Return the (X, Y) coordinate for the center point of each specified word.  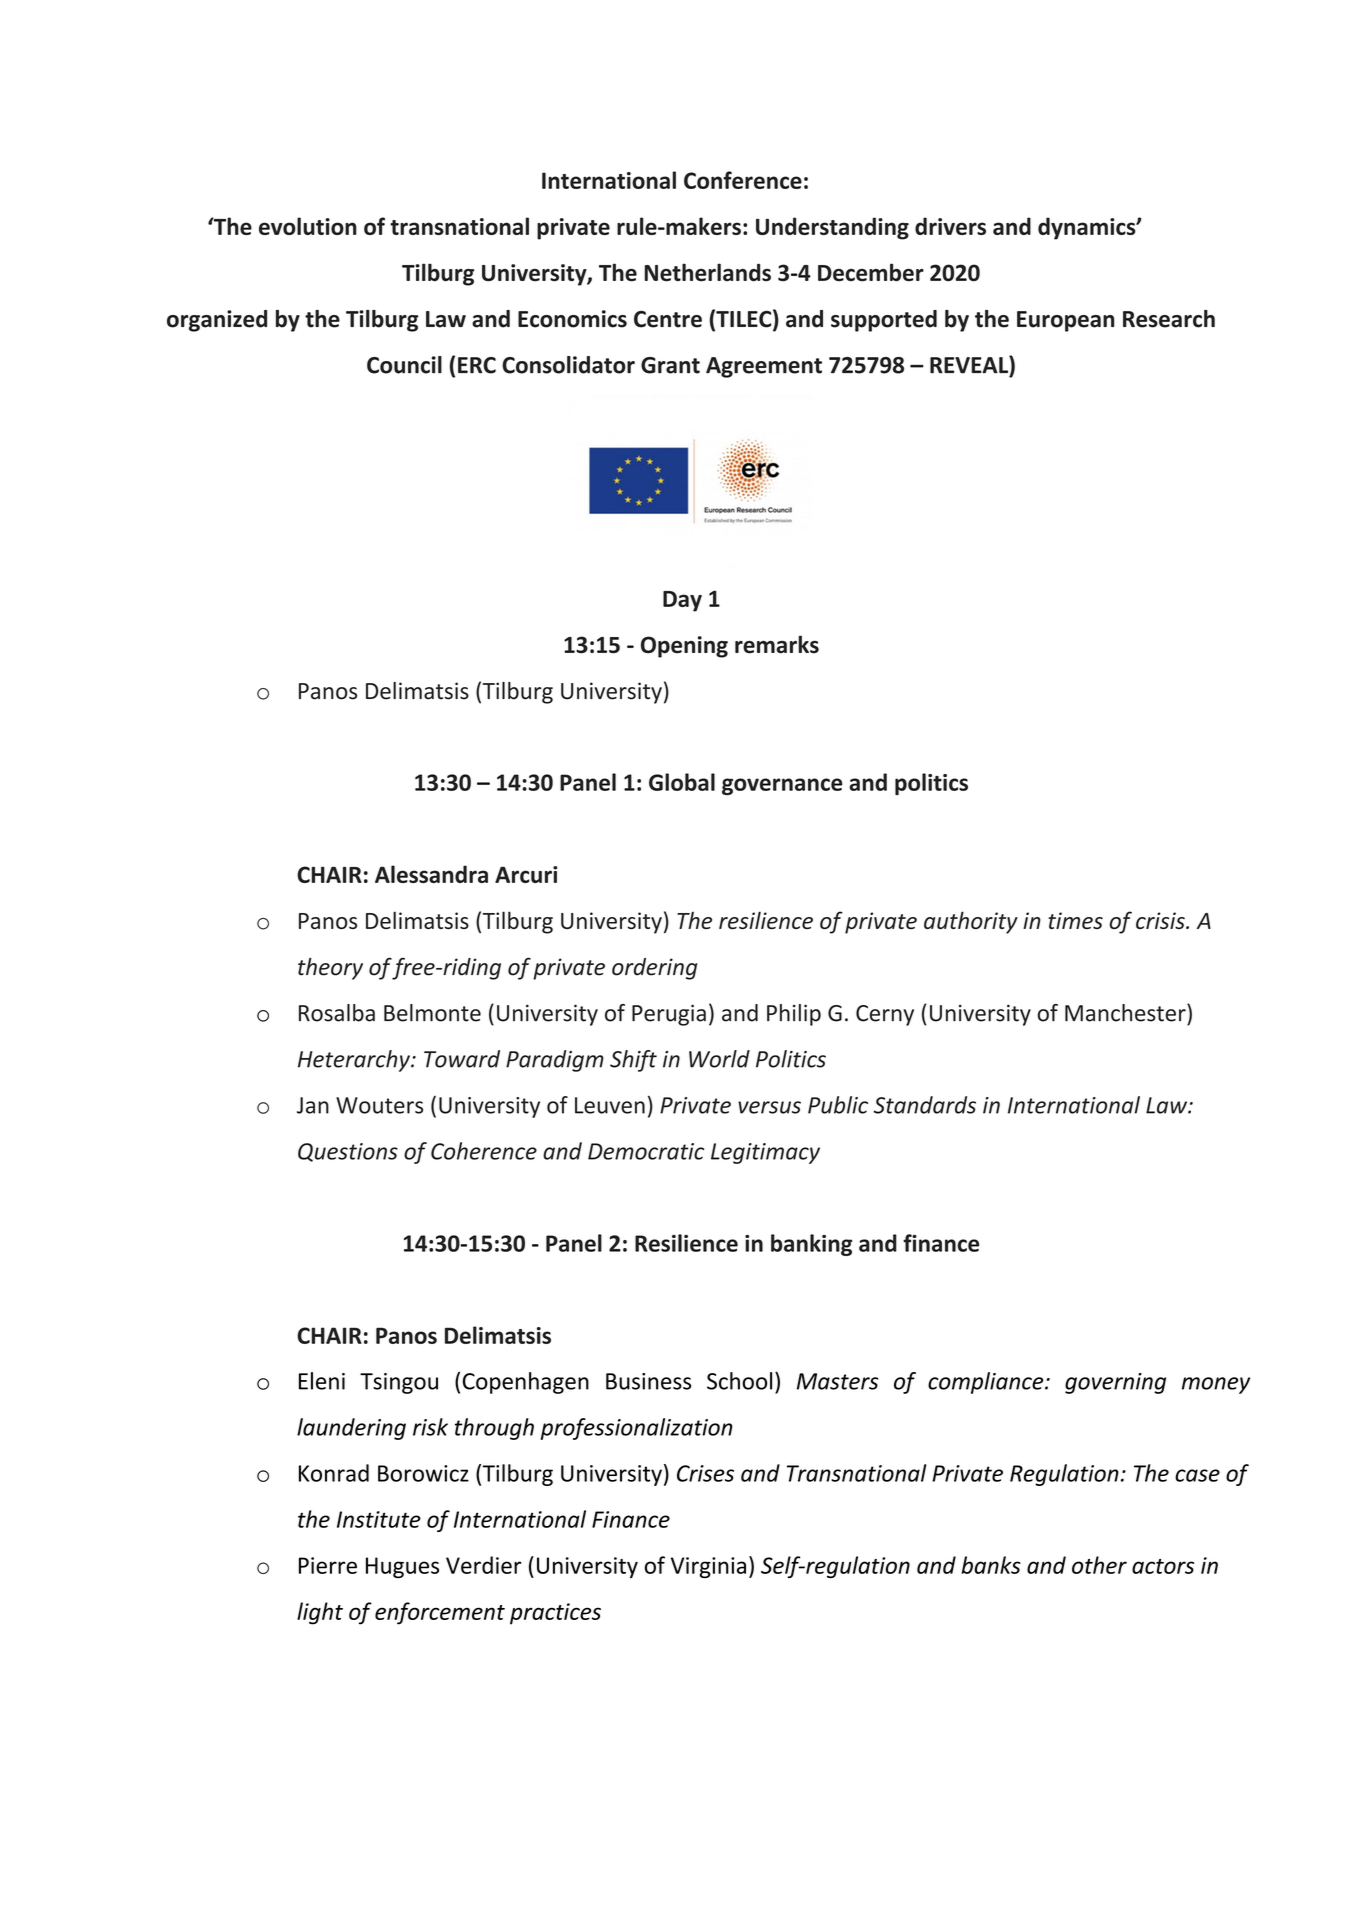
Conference (743, 180)
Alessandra (431, 874)
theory (330, 969)
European (1065, 321)
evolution (308, 226)
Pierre (328, 1565)
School (739, 1381)
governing (1115, 1383)
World (719, 1059)
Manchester (1126, 1013)
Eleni (322, 1381)
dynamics (1088, 228)
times (1075, 920)
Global (682, 782)
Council (404, 365)
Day (682, 601)
